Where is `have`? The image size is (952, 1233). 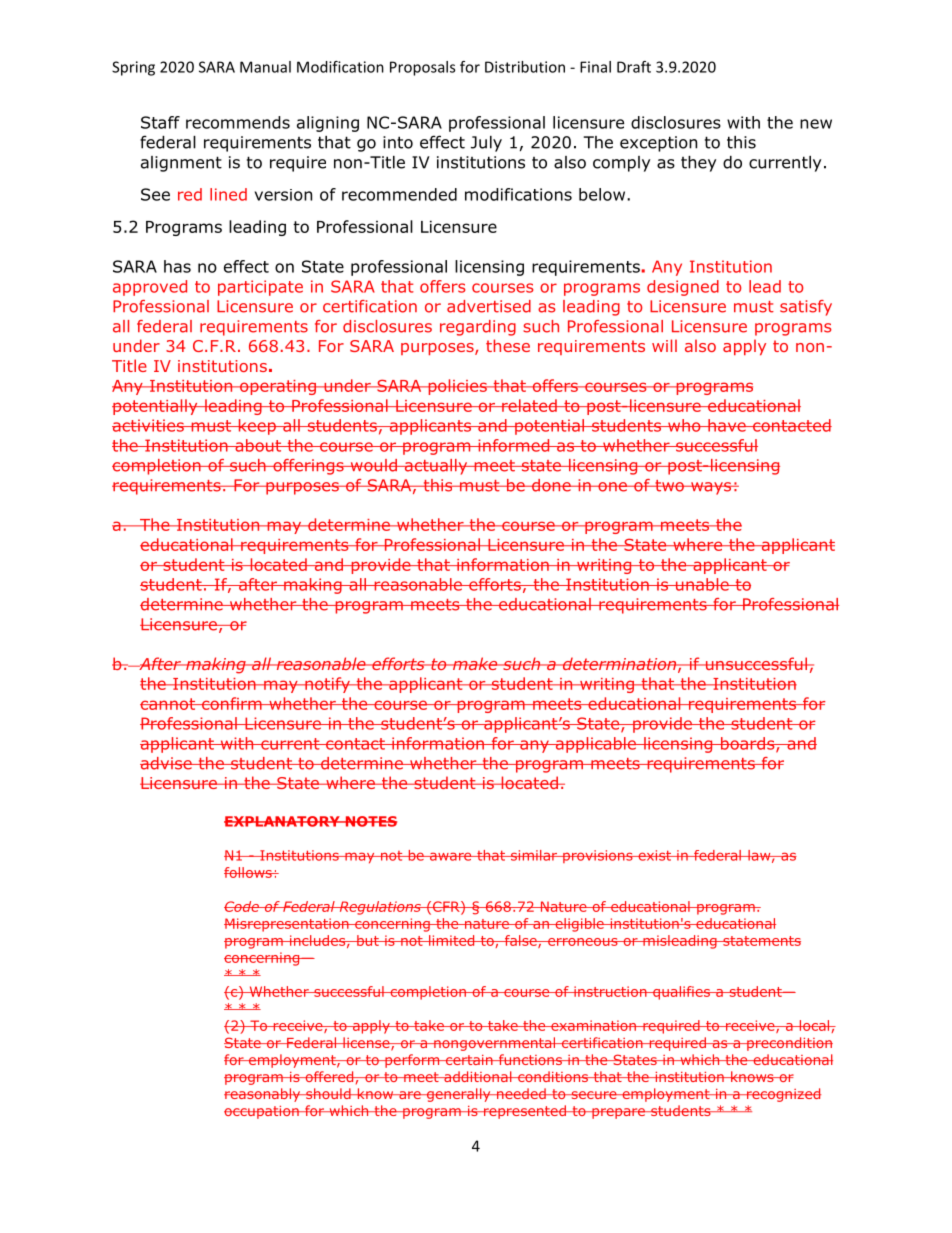 have is located at coordinates (727, 425).
